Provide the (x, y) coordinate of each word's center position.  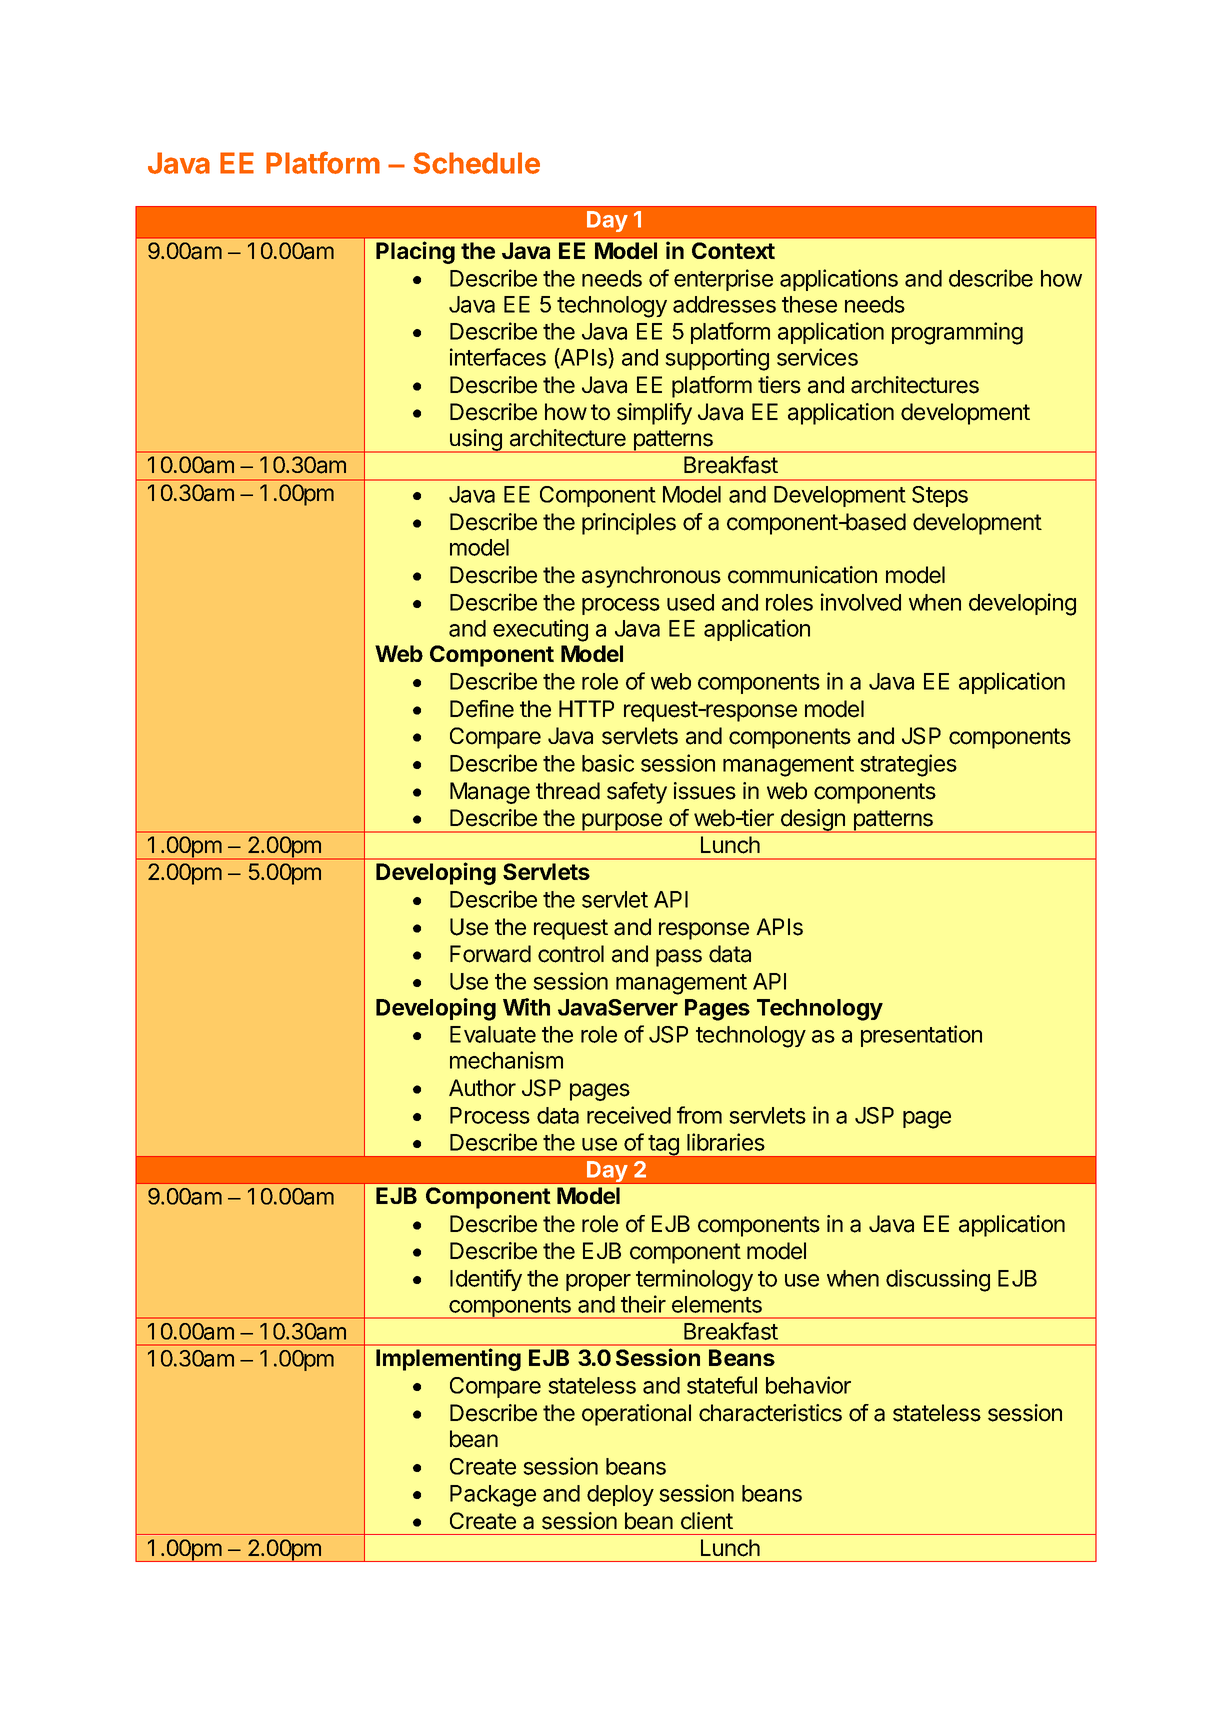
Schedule (476, 163)
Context (733, 250)
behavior (808, 1385)
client (707, 1521)
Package (493, 1496)
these (809, 304)
